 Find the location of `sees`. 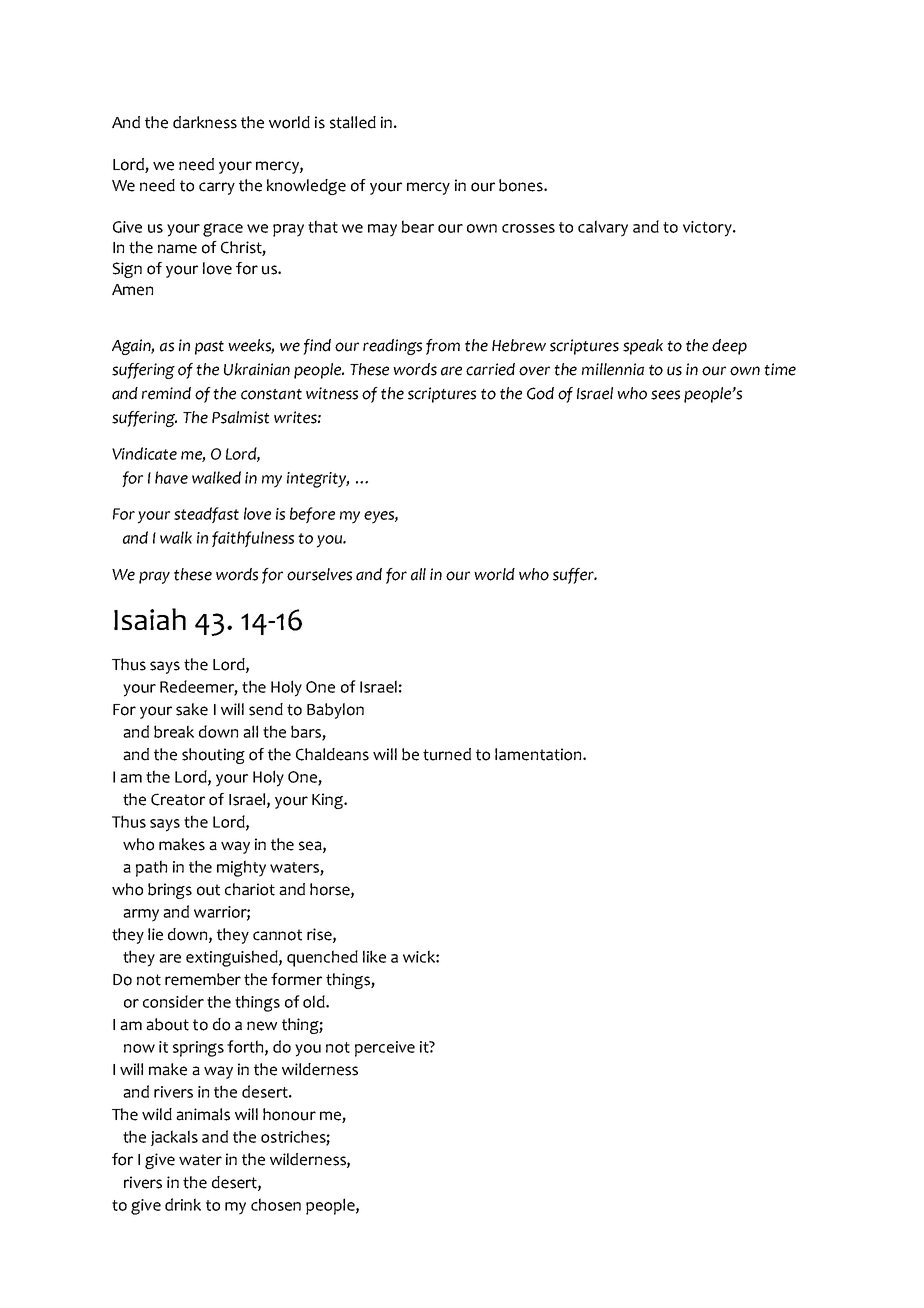

sees is located at coordinates (665, 395).
